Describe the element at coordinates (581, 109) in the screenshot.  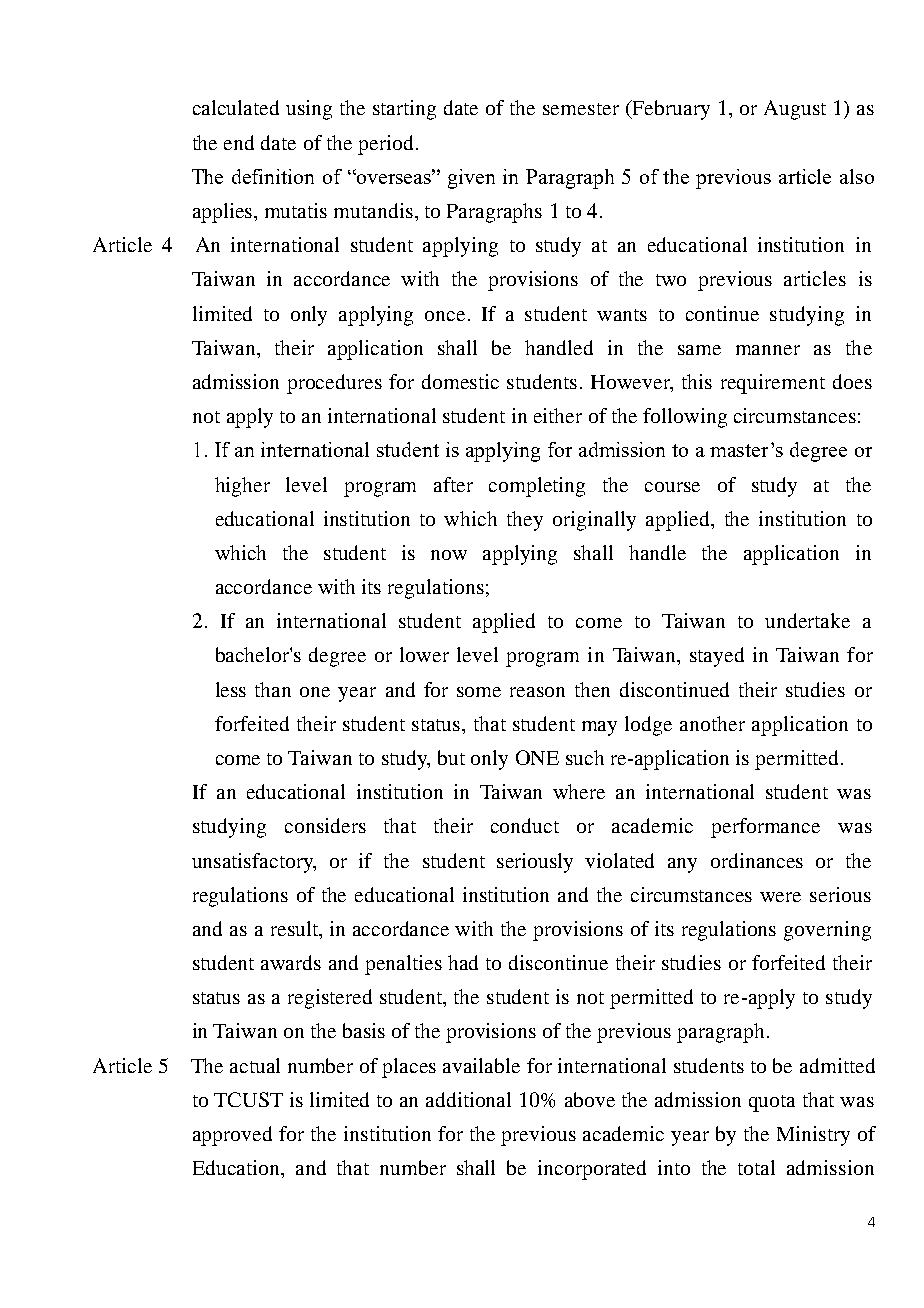
I see `semester` at that location.
